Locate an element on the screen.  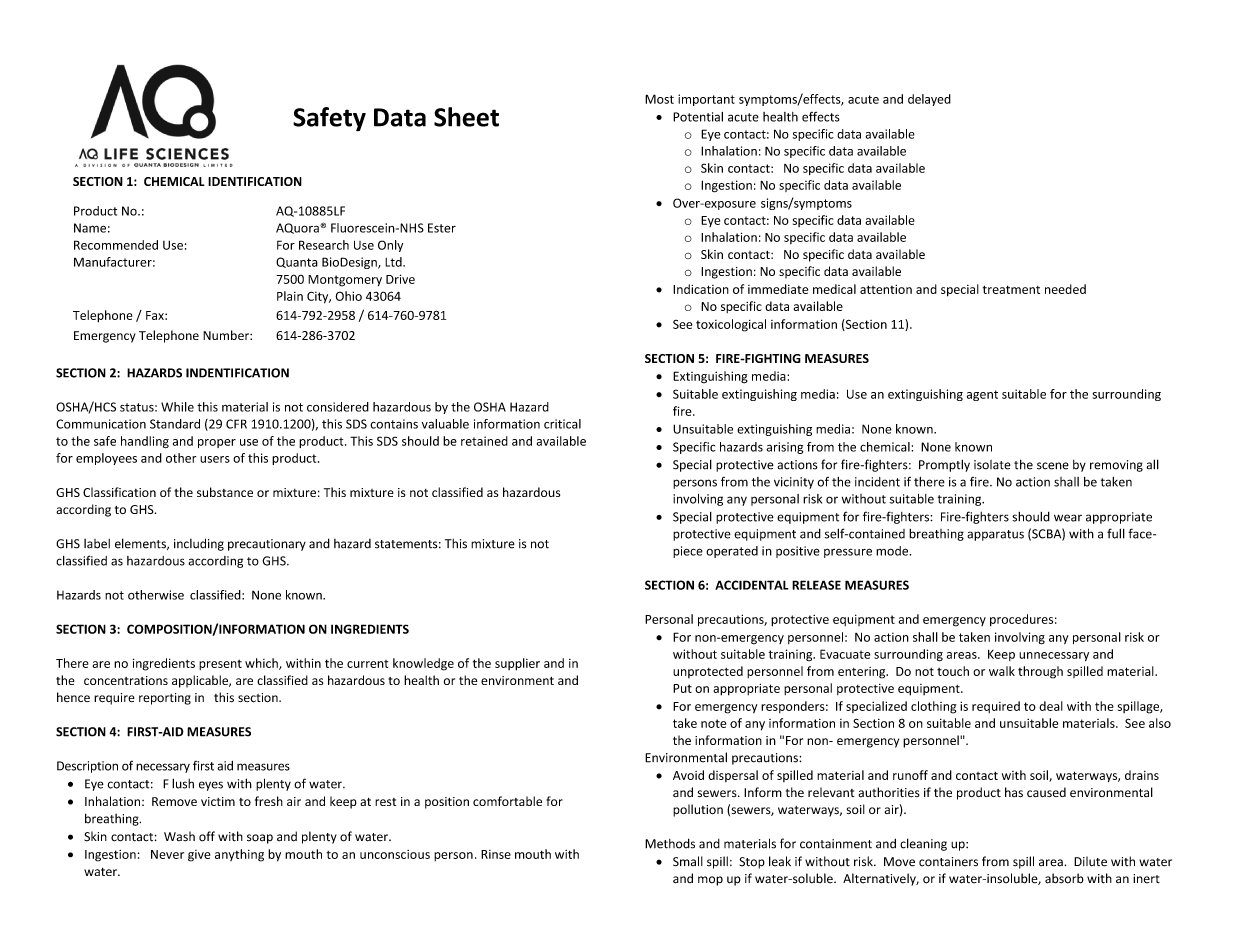
substance is located at coordinates (225, 492).
